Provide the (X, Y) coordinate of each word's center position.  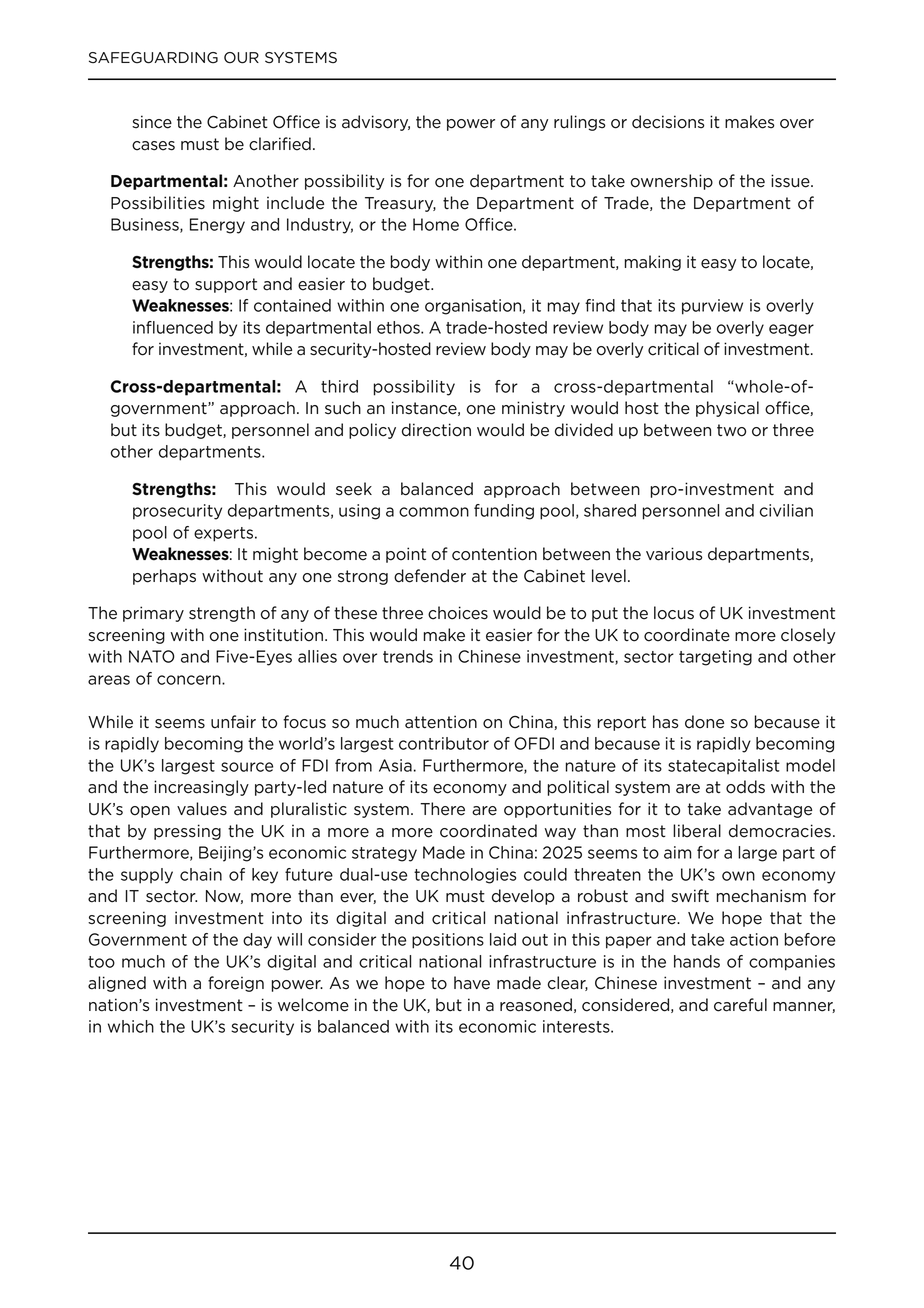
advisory (376, 123)
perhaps (164, 577)
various (674, 554)
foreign (236, 984)
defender (430, 576)
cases (153, 146)
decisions (668, 122)
